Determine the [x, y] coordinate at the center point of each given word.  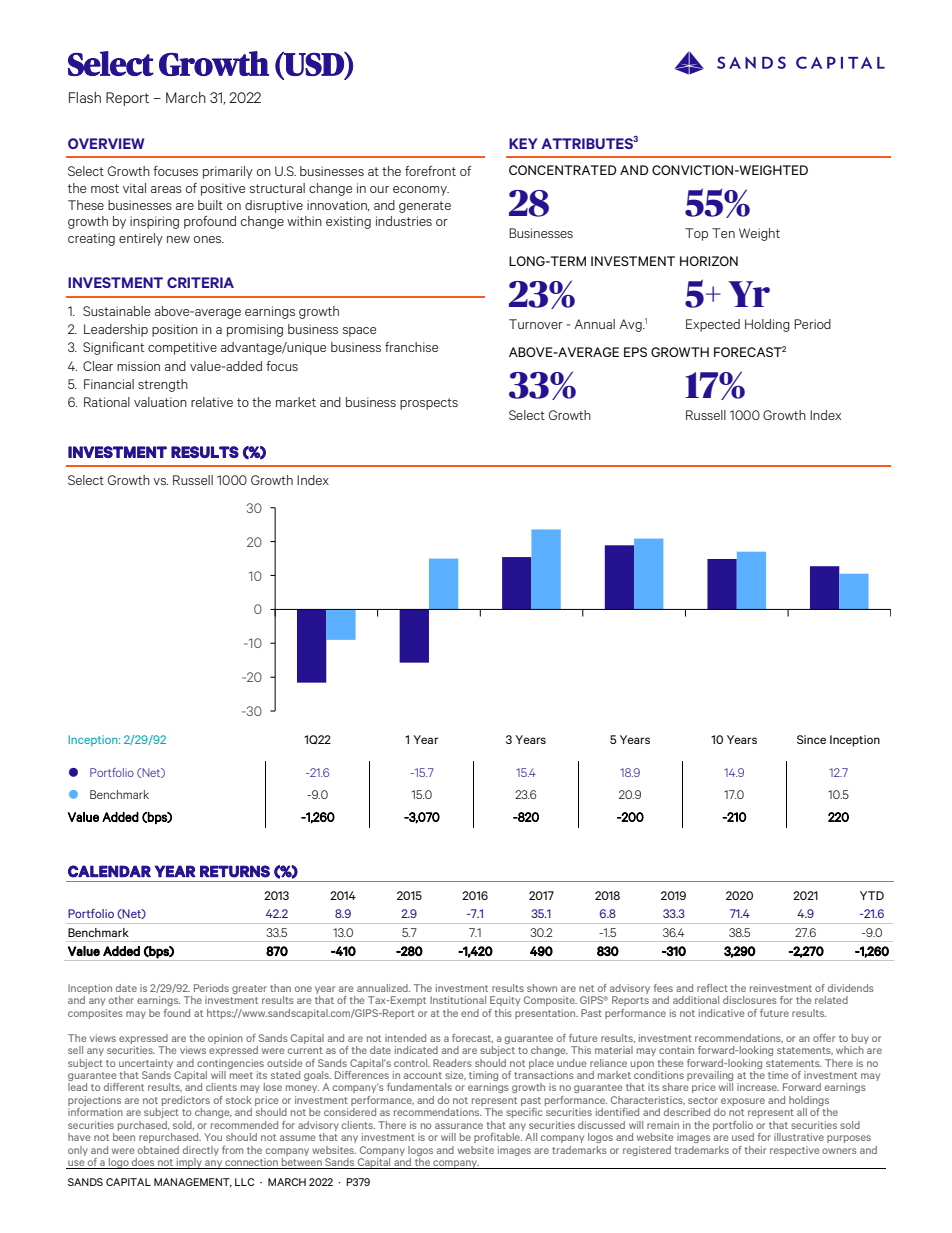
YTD [872, 895]
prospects [429, 404]
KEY [523, 143]
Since [811, 739]
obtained [158, 1150]
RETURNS [235, 871]
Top [696, 234]
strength [163, 385]
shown [542, 988]
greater [249, 989]
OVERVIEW [106, 143]
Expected [713, 325]
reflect [712, 988]
